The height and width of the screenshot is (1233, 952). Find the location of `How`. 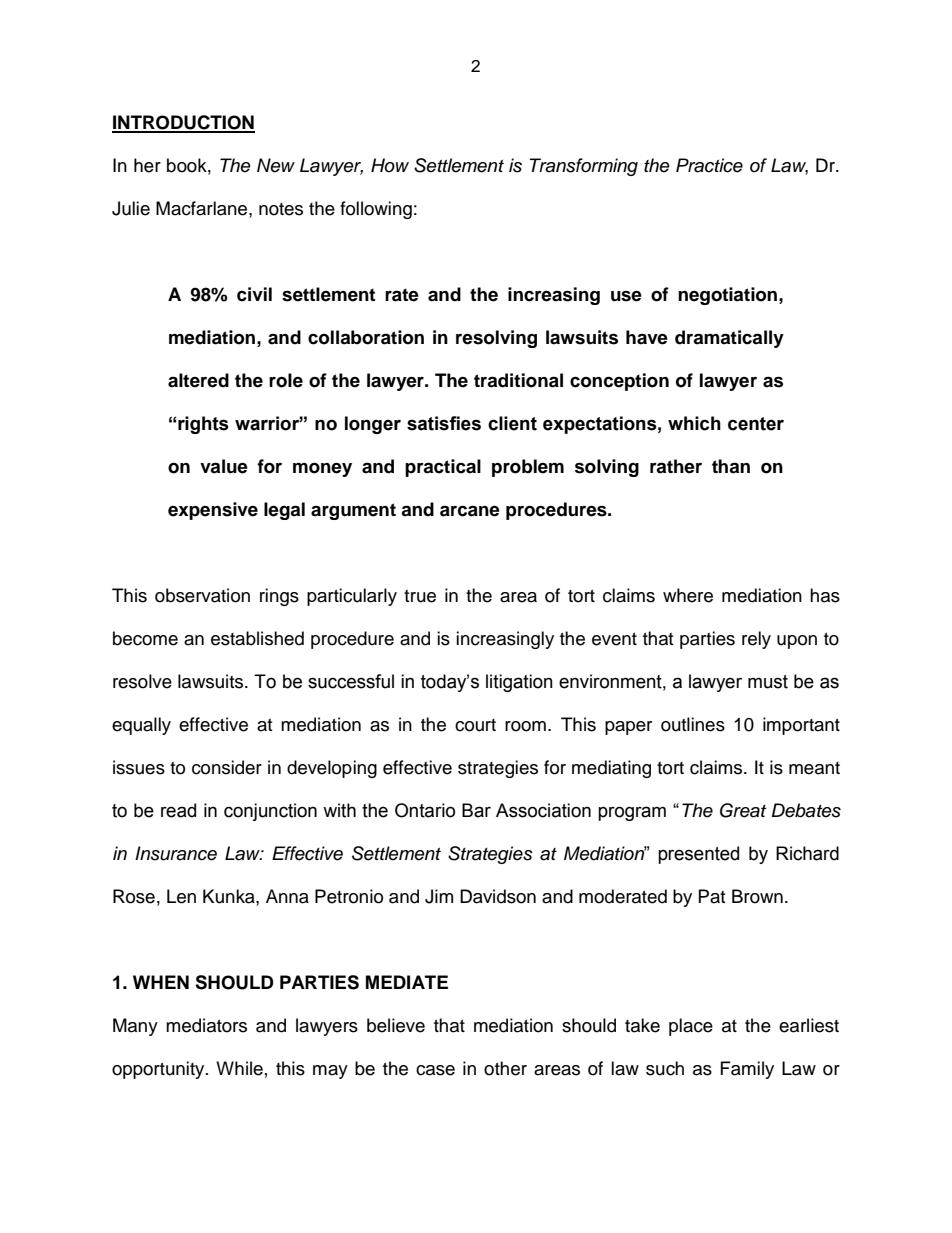

How is located at coordinates (390, 165).
